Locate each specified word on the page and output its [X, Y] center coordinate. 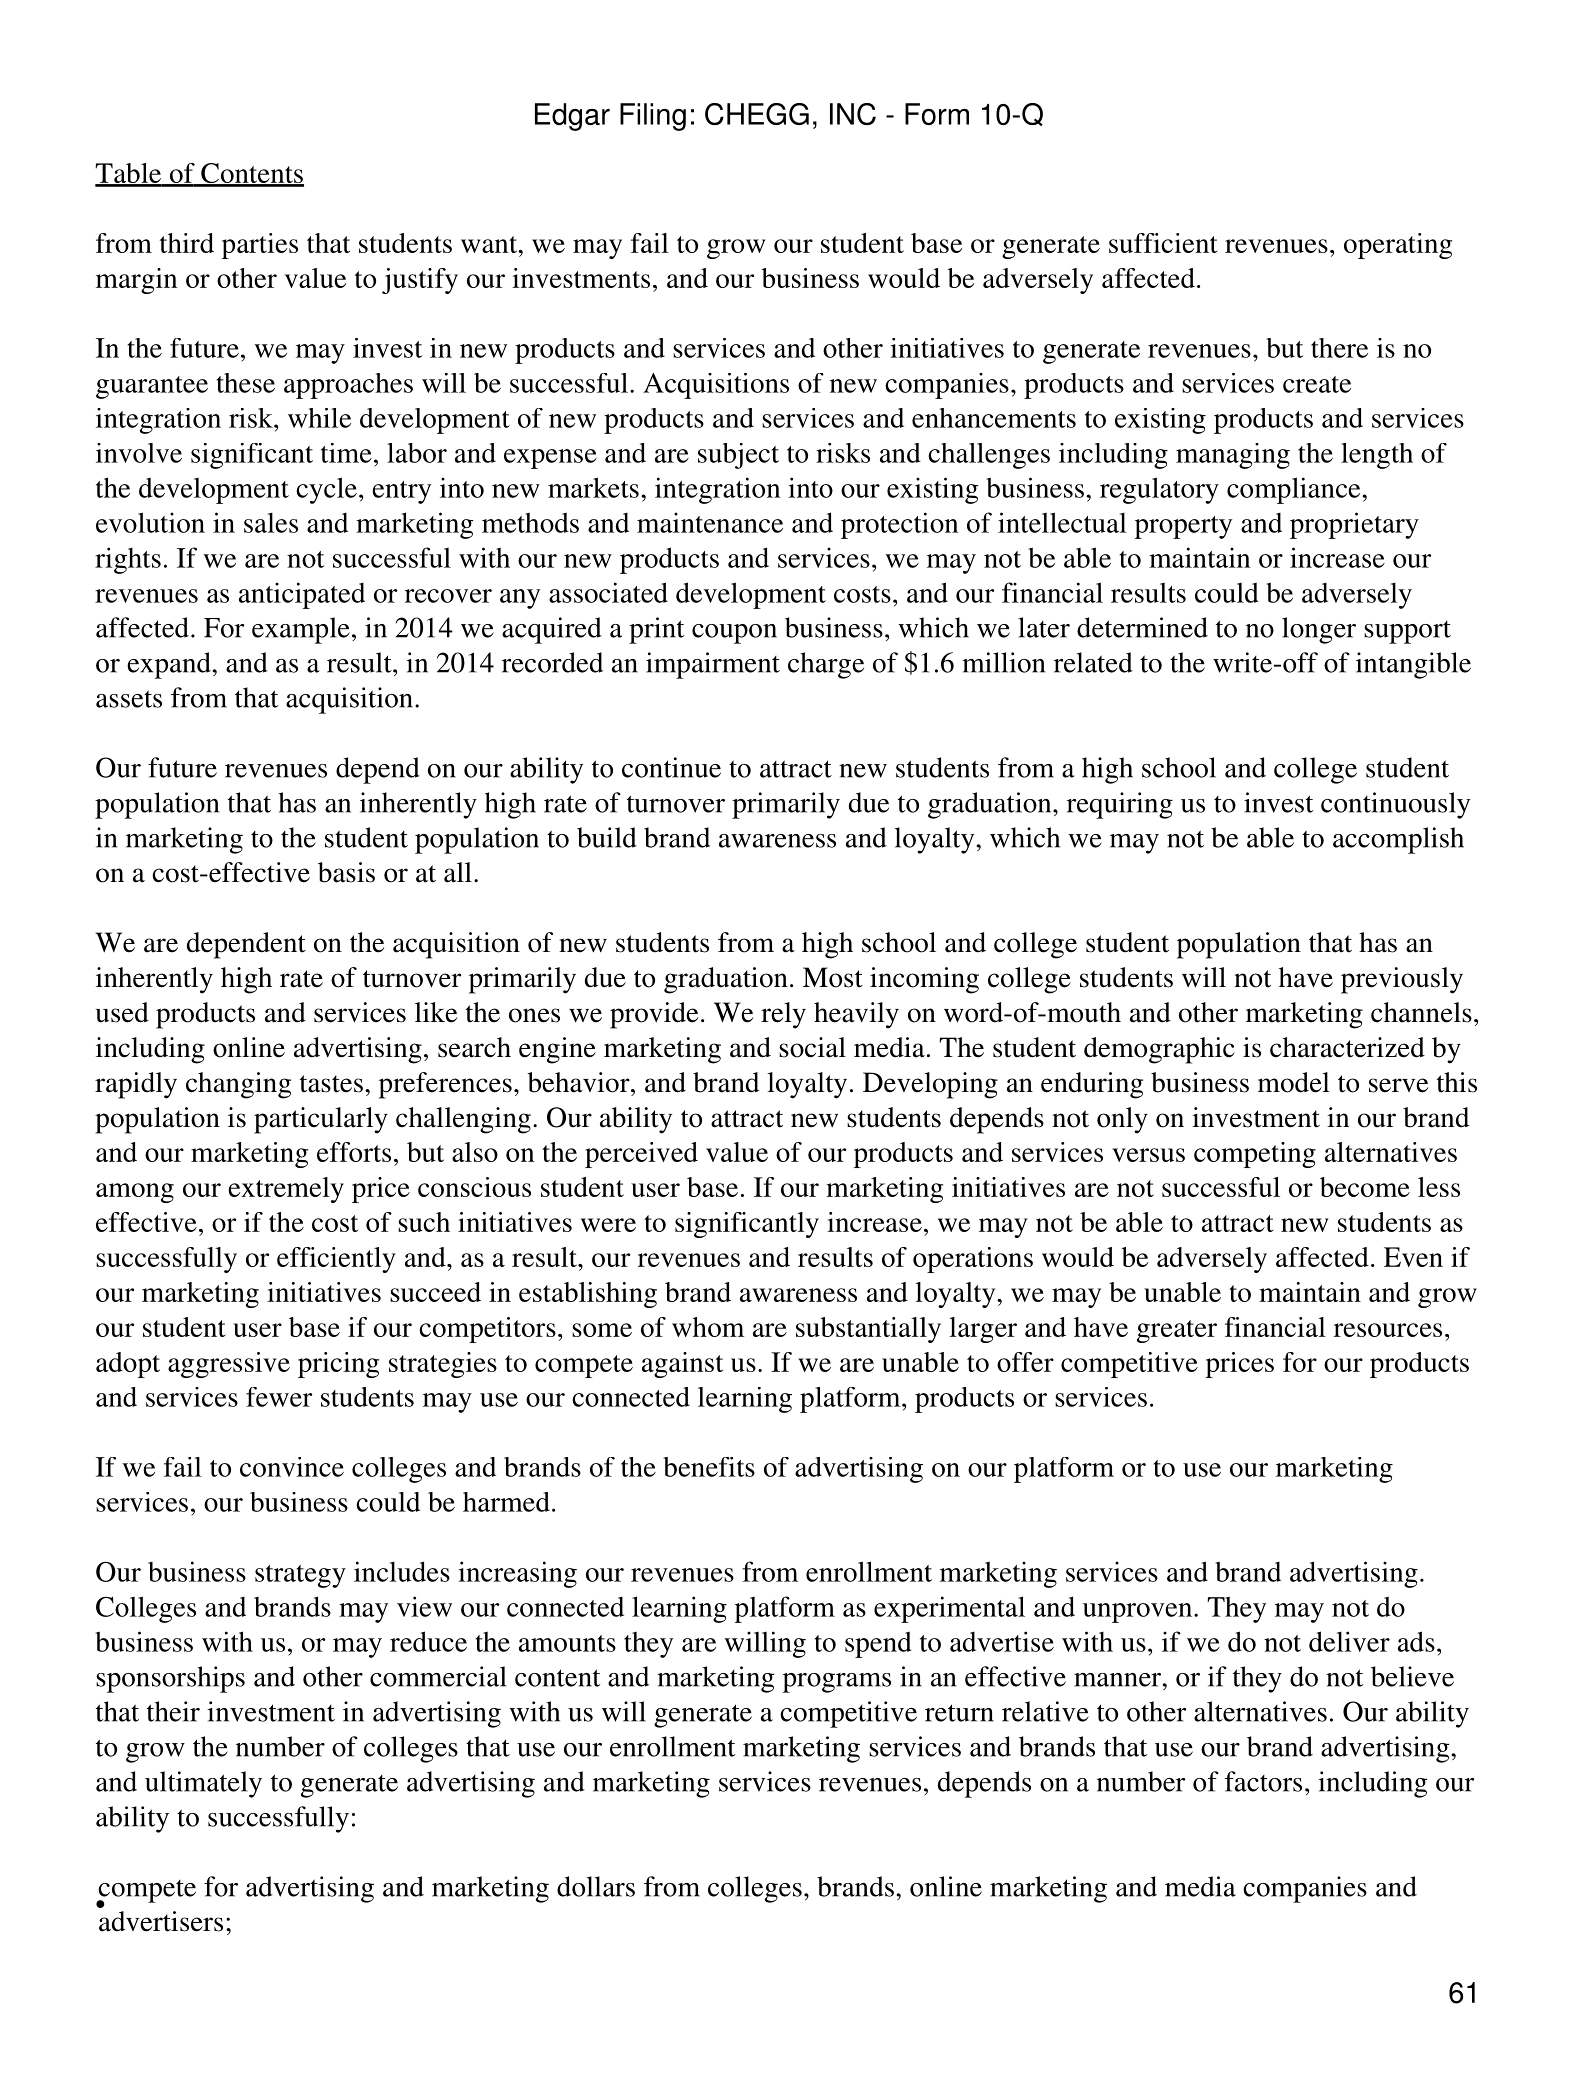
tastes [331, 1084]
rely [783, 1015]
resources [1388, 1330]
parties [260, 246]
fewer [279, 1397]
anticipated [302, 595]
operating [1398, 246]
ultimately [203, 1784]
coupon [734, 634]
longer [1319, 630]
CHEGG [757, 114]
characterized [1347, 1047]
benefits [709, 1467]
